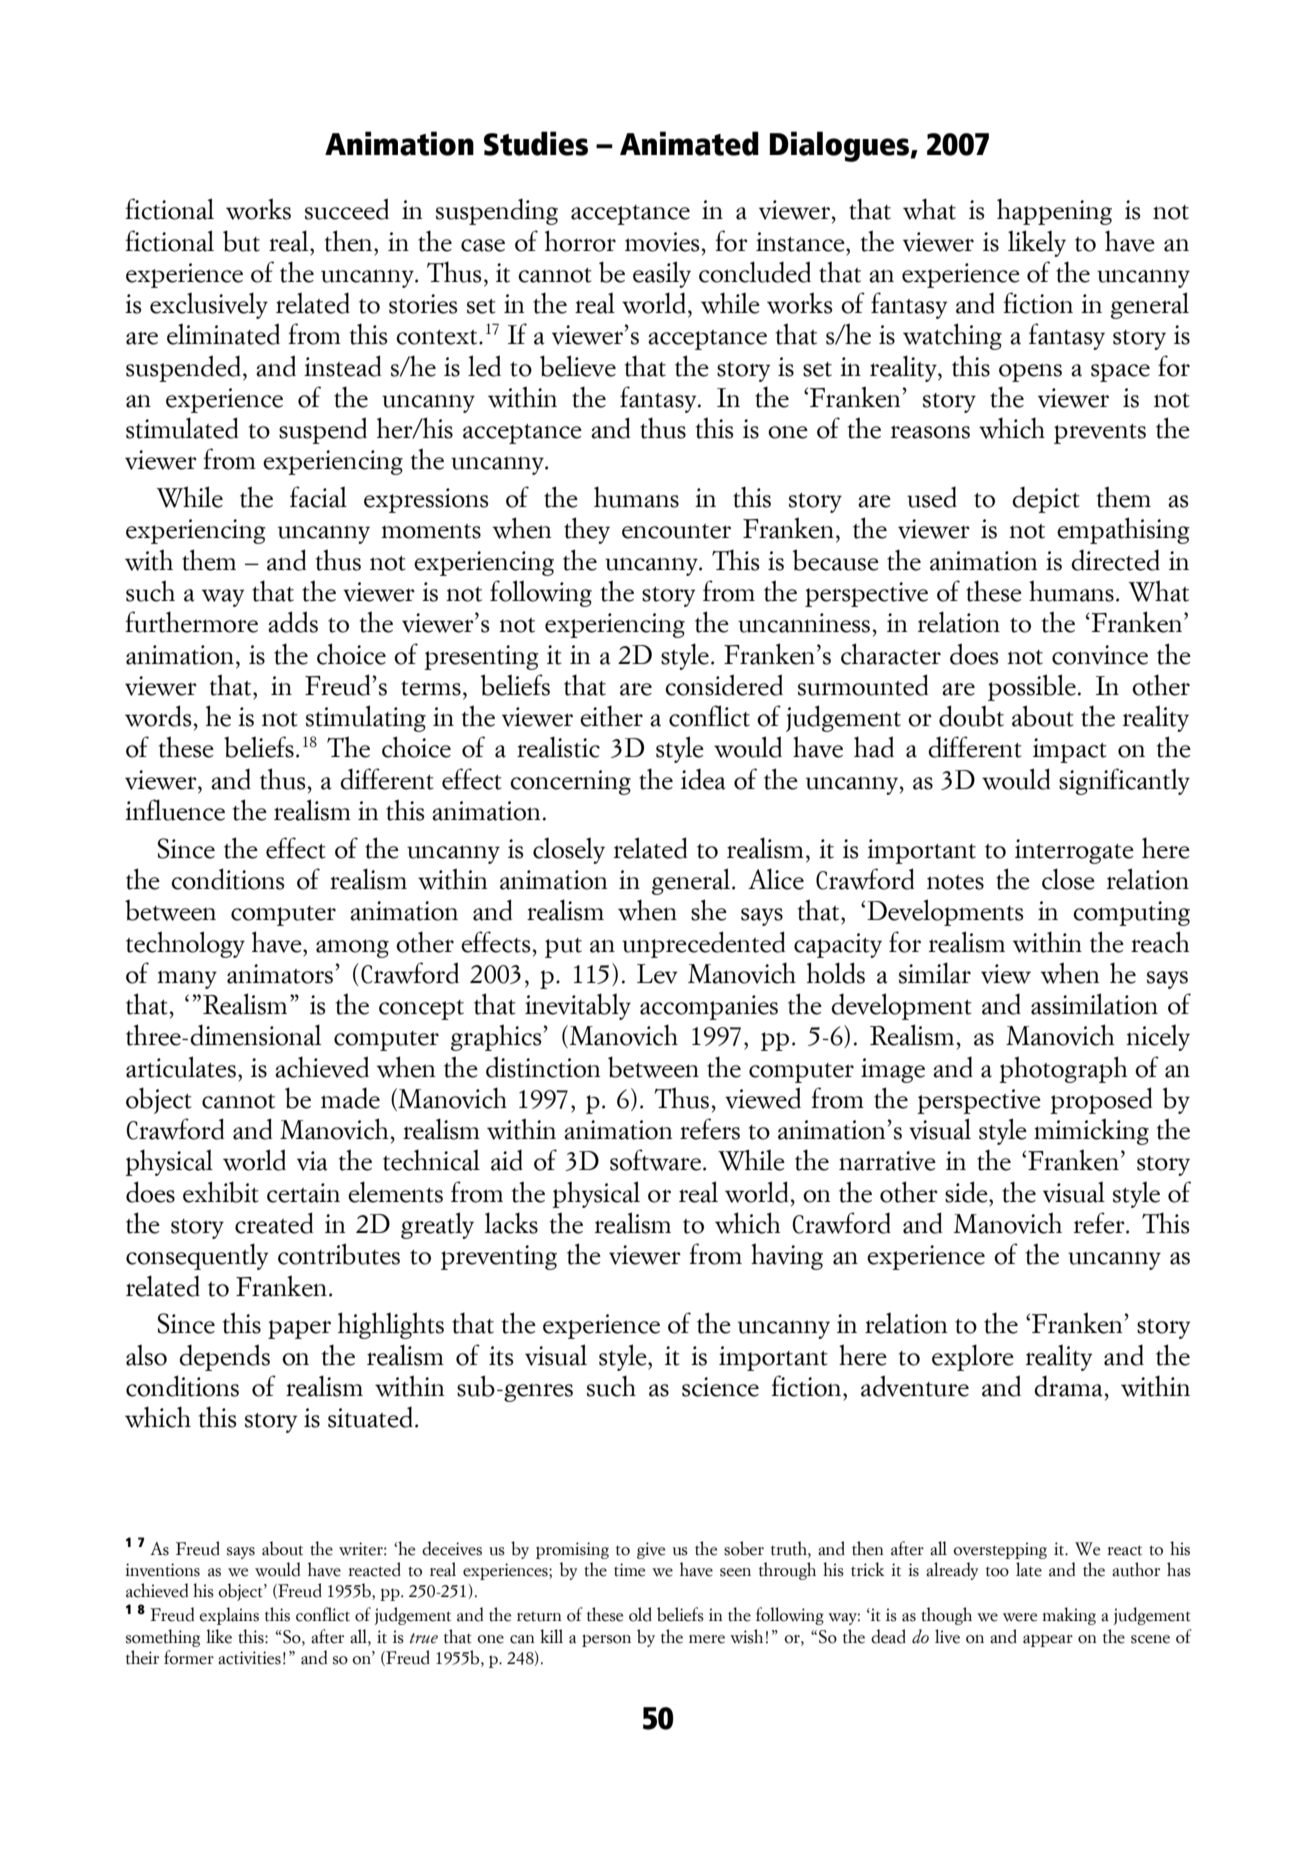  What do you see at coordinates (707, 1639) in the screenshot?
I see `mere` at bounding box center [707, 1639].
